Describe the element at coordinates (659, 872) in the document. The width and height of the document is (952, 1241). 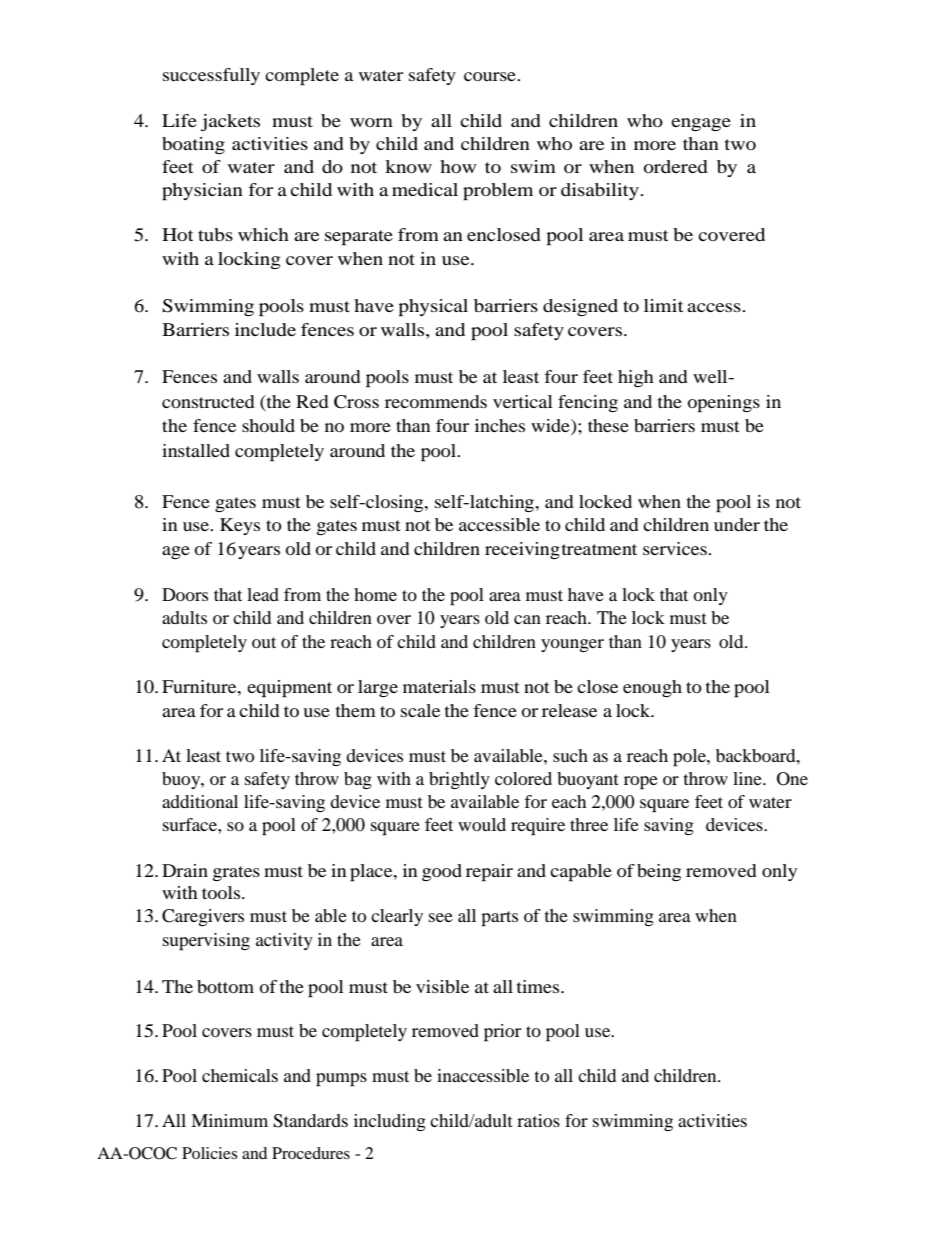
I see `being` at that location.
